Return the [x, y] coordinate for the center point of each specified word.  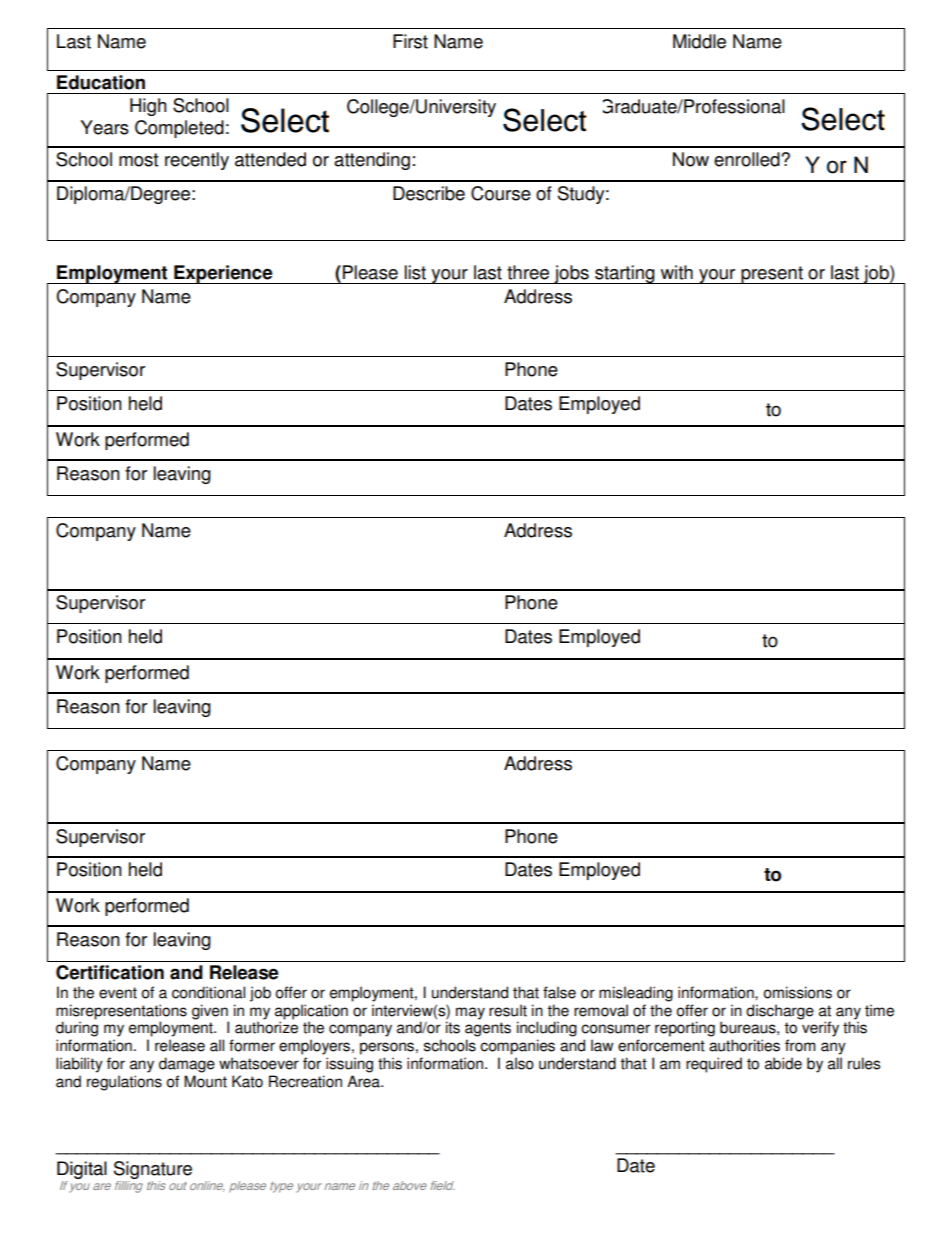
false [559, 992]
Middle [699, 41]
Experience [223, 274]
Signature [153, 1170]
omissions [798, 992]
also [520, 1063]
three [528, 272]
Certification [110, 972]
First [410, 41]
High [148, 107]
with [677, 272]
